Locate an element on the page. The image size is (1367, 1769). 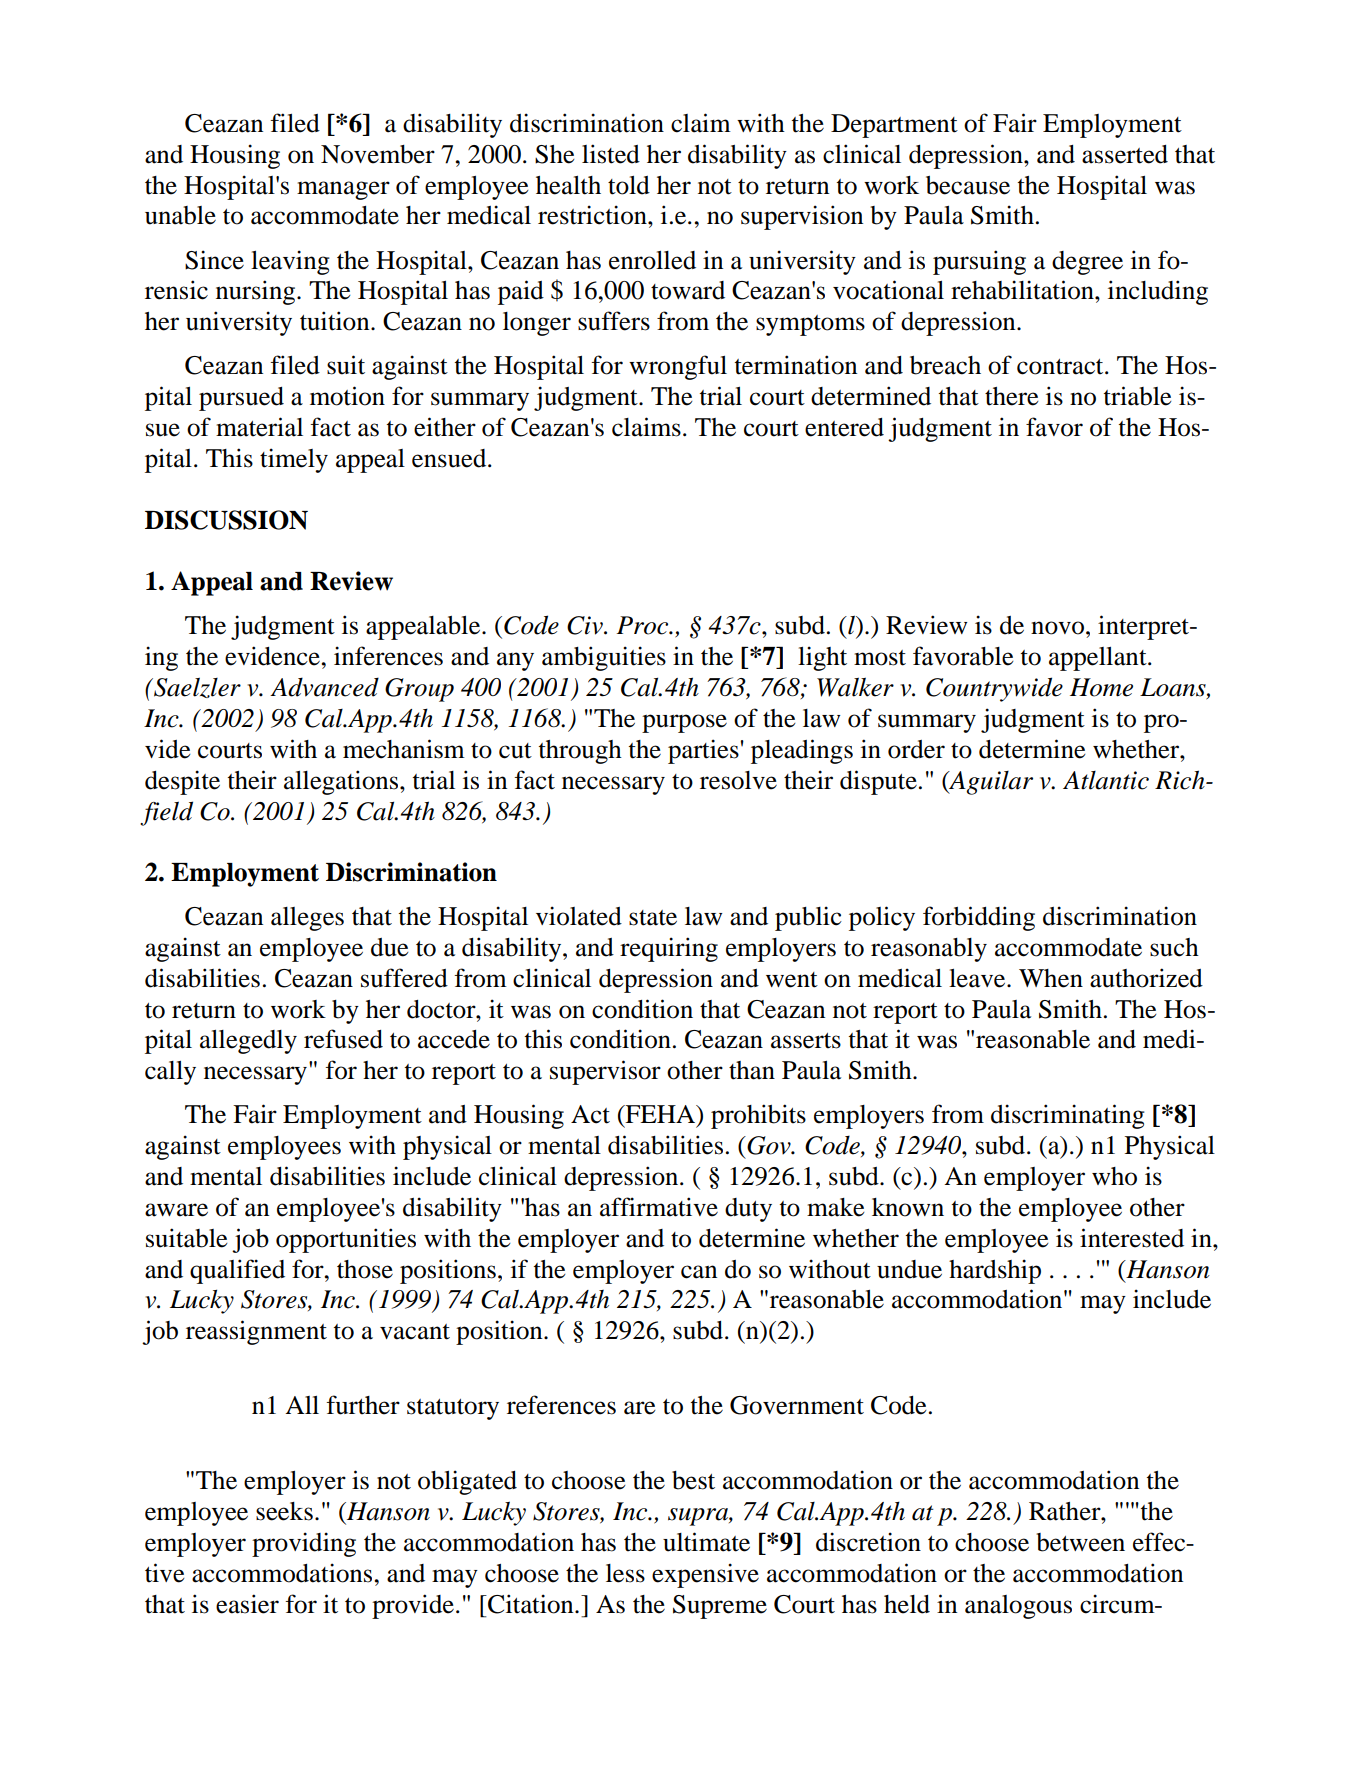
manager is located at coordinates (343, 190).
